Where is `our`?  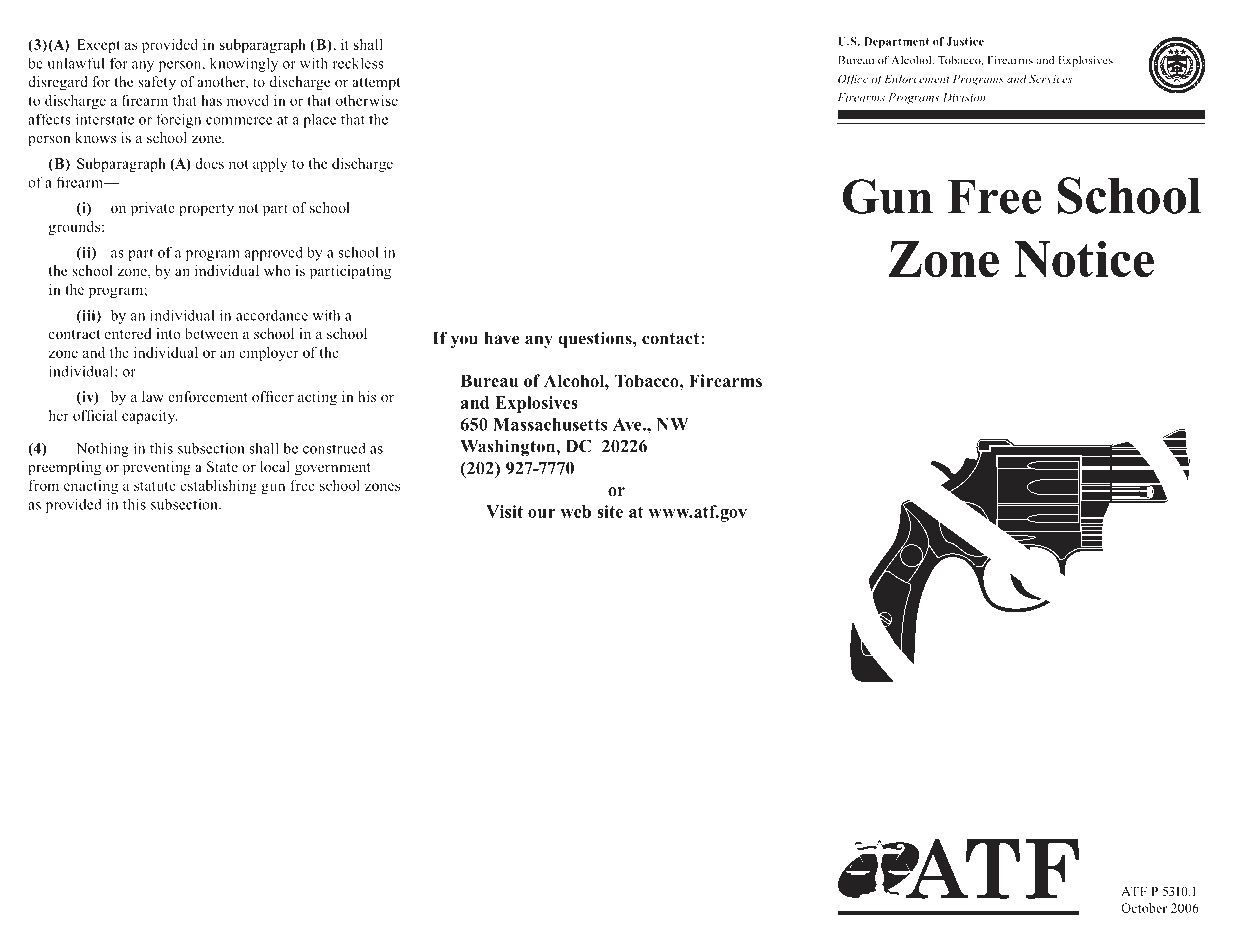
our is located at coordinates (542, 513).
